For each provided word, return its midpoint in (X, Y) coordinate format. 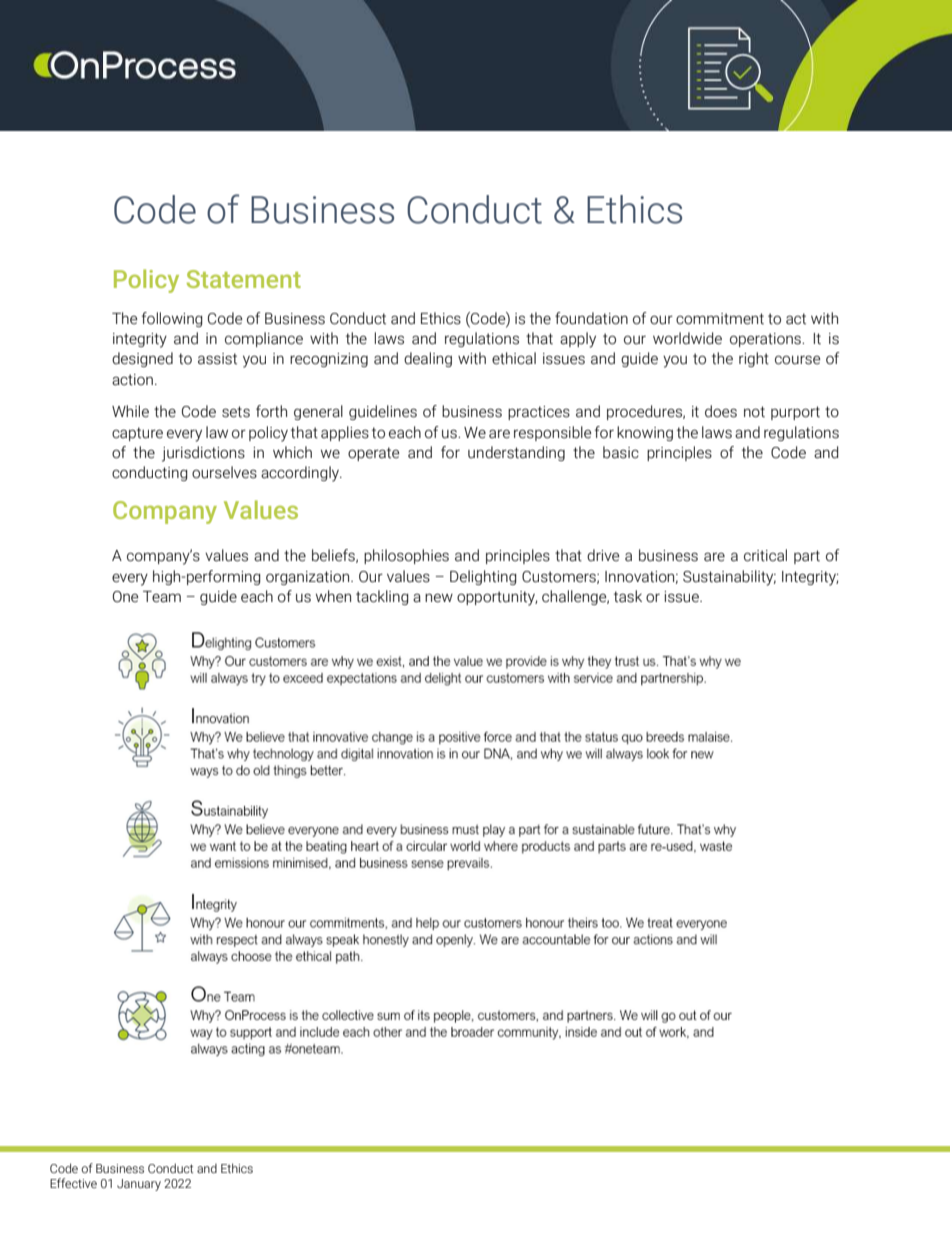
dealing (428, 359)
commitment (720, 319)
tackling (382, 597)
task (628, 596)
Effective (73, 1183)
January (139, 1185)
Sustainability (729, 578)
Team (162, 597)
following (172, 319)
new (439, 598)
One (125, 597)
